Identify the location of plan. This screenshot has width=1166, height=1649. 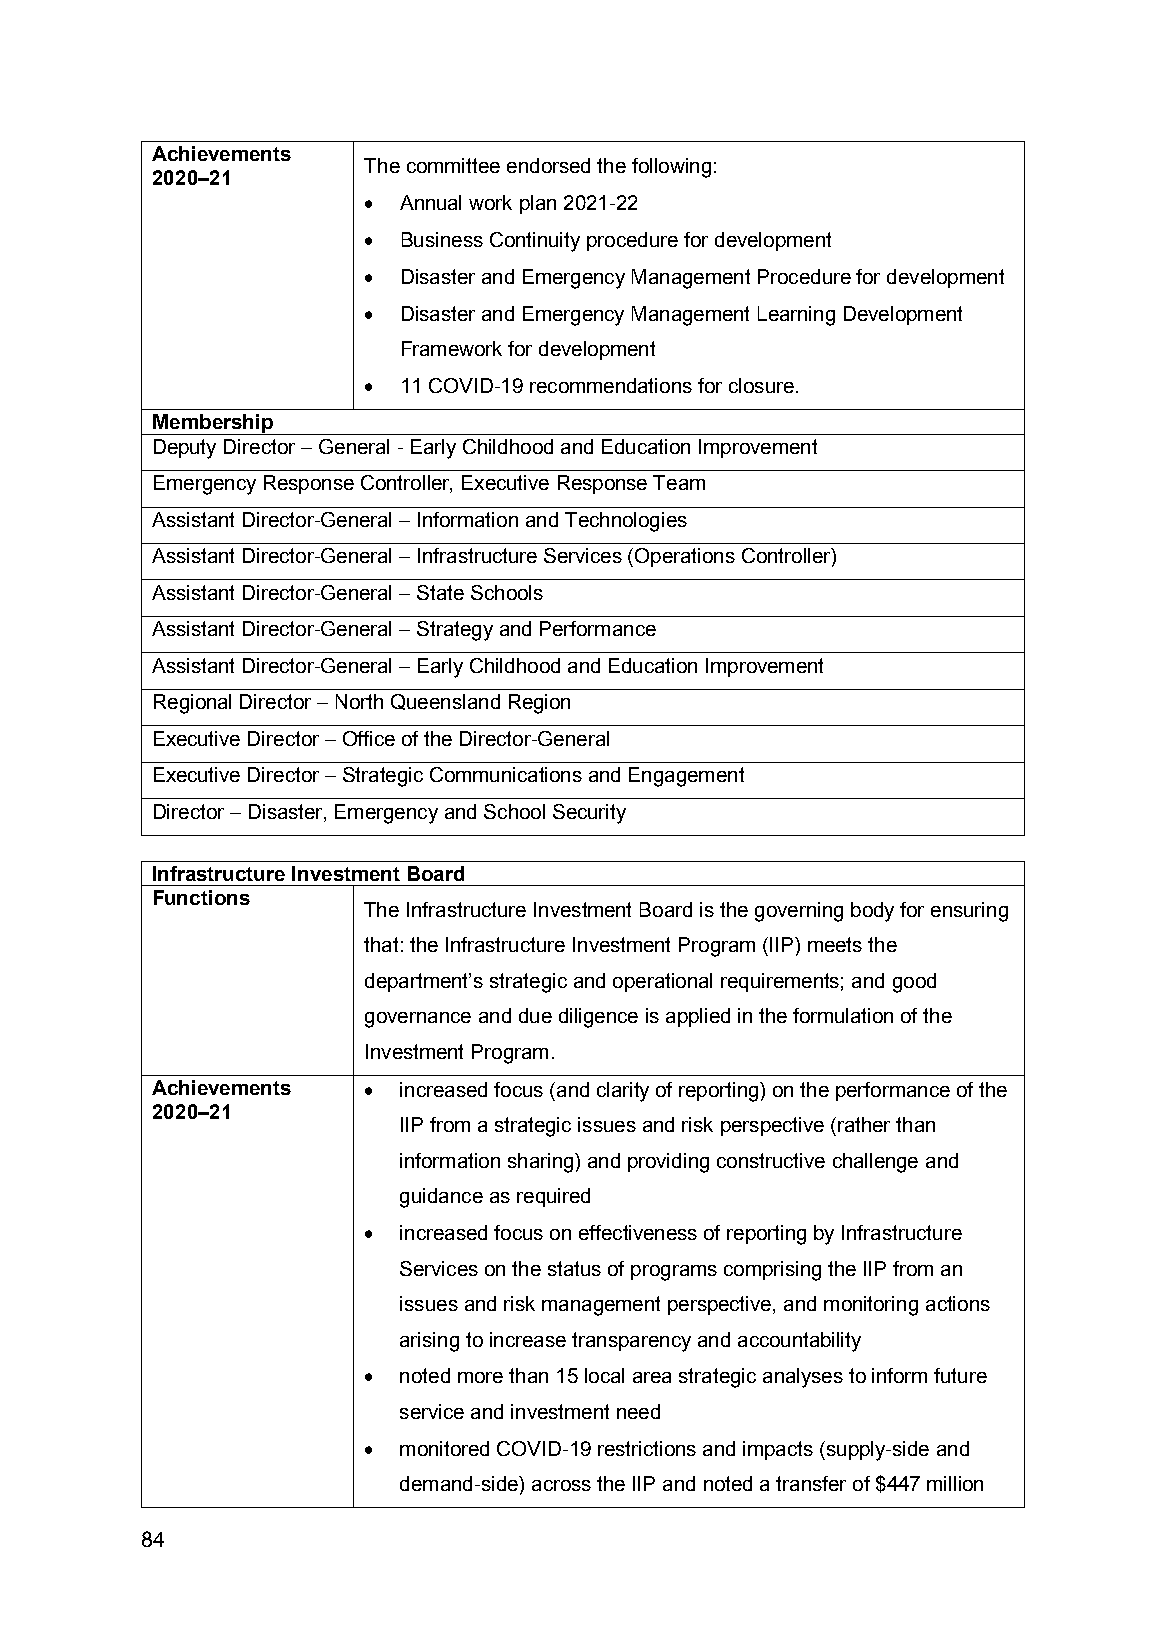
(538, 204).
